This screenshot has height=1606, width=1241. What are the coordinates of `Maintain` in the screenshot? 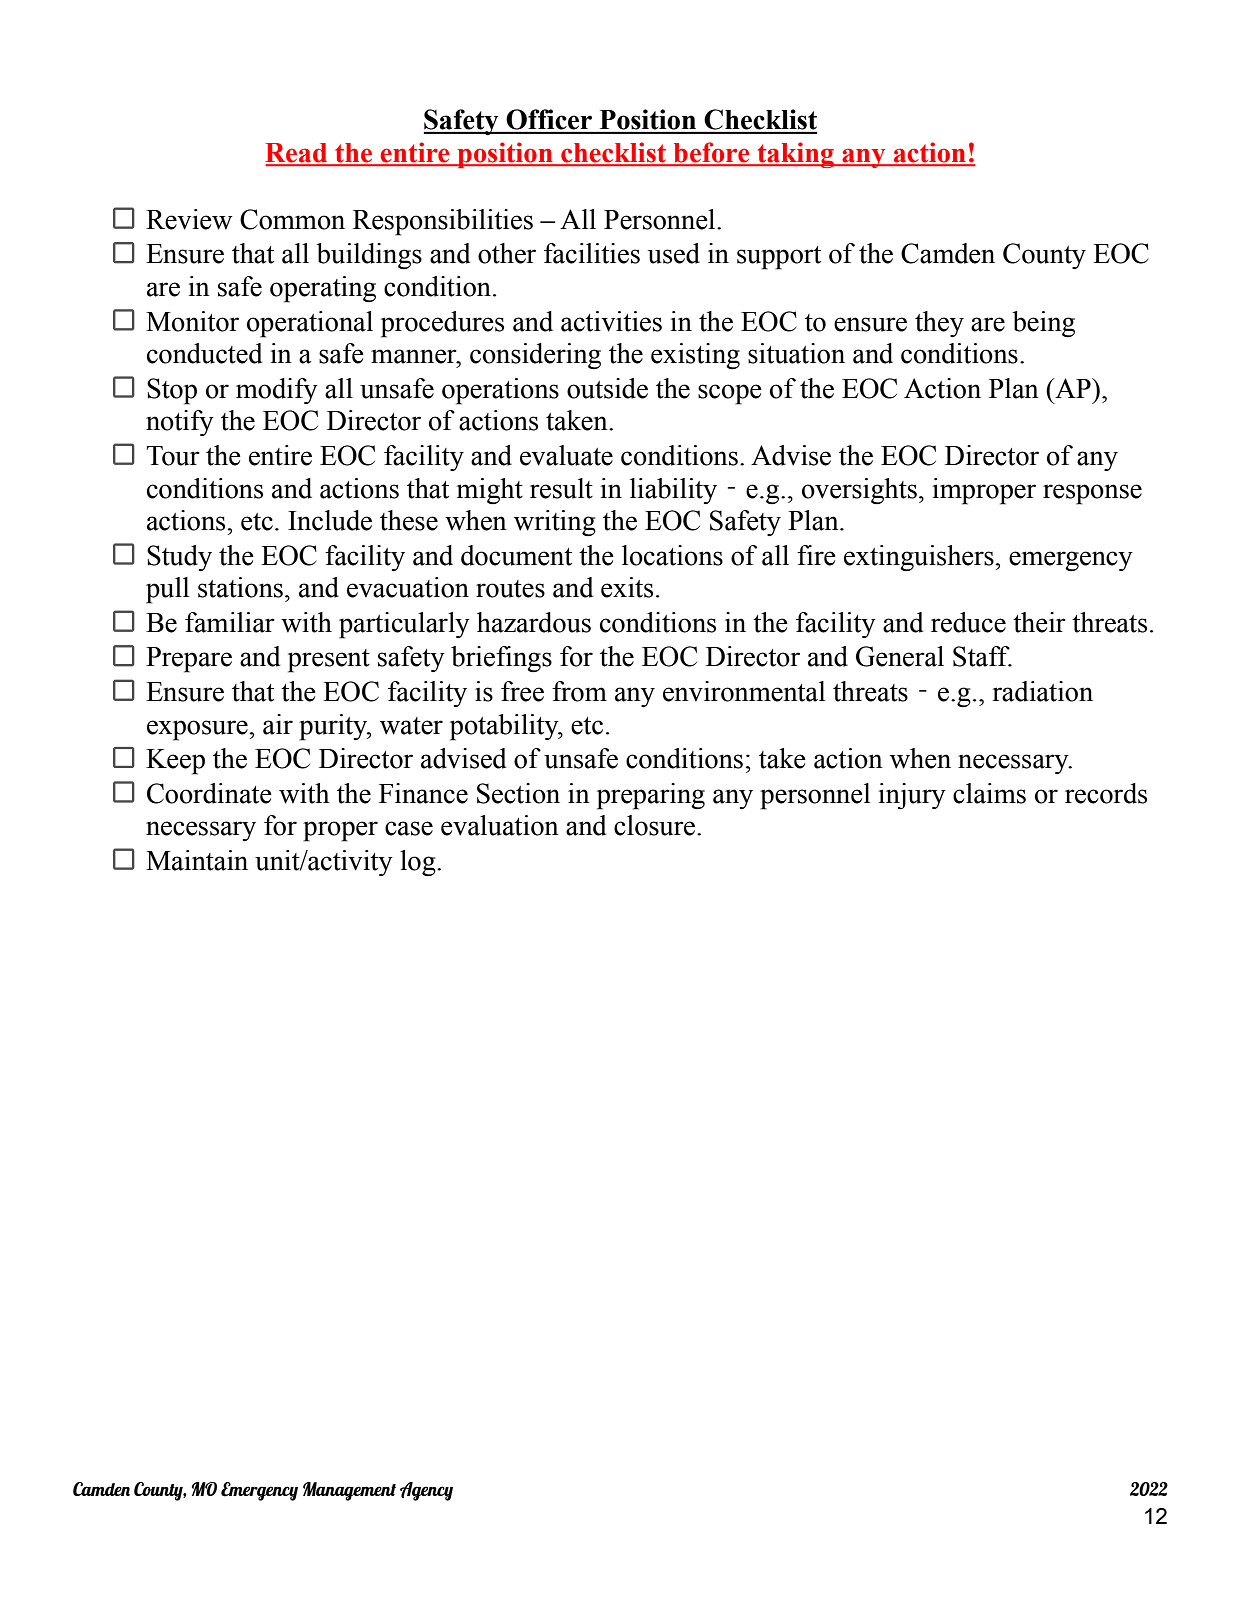 It's located at (197, 860).
